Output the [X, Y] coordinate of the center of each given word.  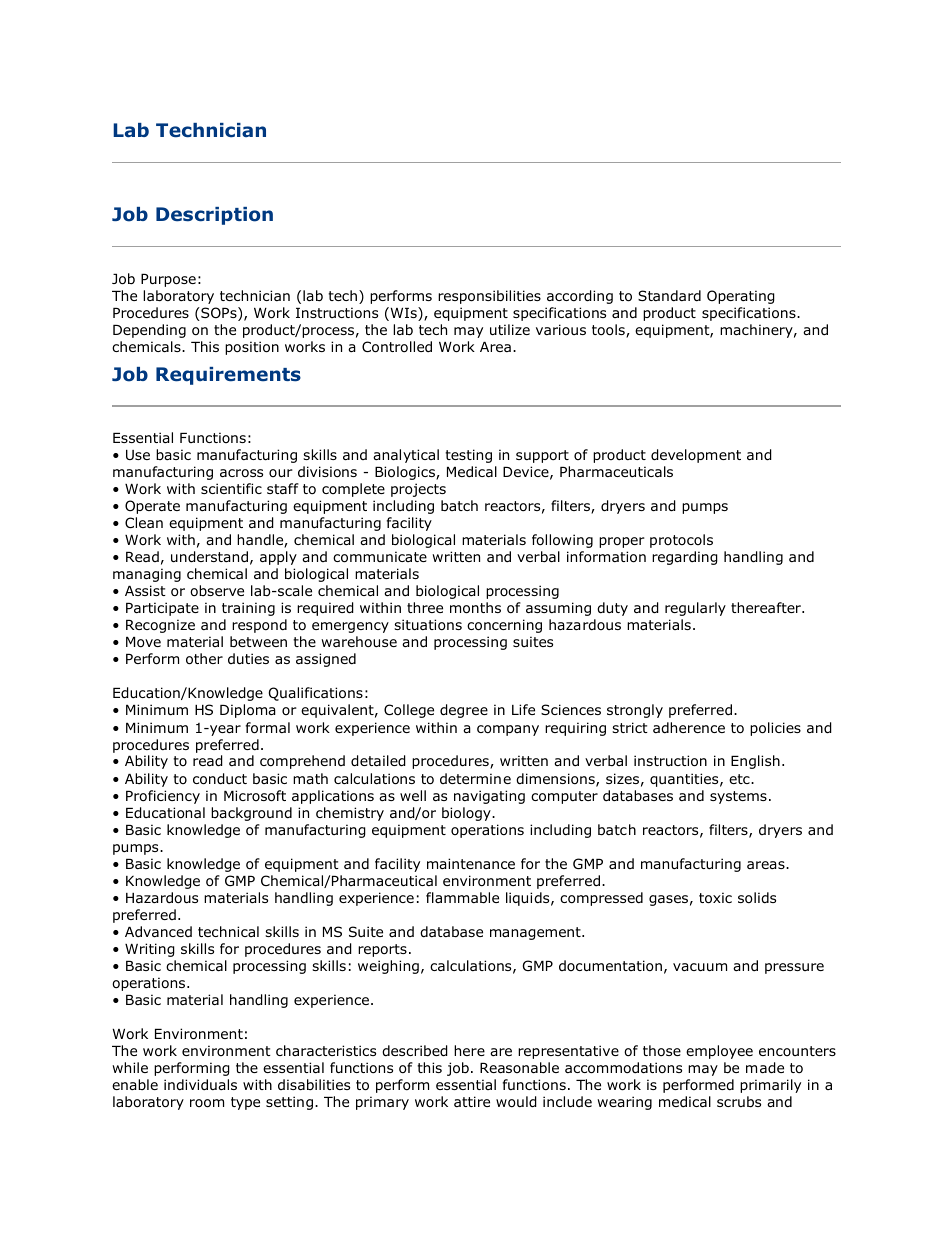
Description [214, 216]
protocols [681, 541]
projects [418, 490]
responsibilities [489, 297]
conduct [220, 779]
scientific [231, 488]
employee [719, 1052]
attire [472, 1101]
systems [738, 797]
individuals [200, 1084]
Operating [741, 297]
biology [467, 814]
